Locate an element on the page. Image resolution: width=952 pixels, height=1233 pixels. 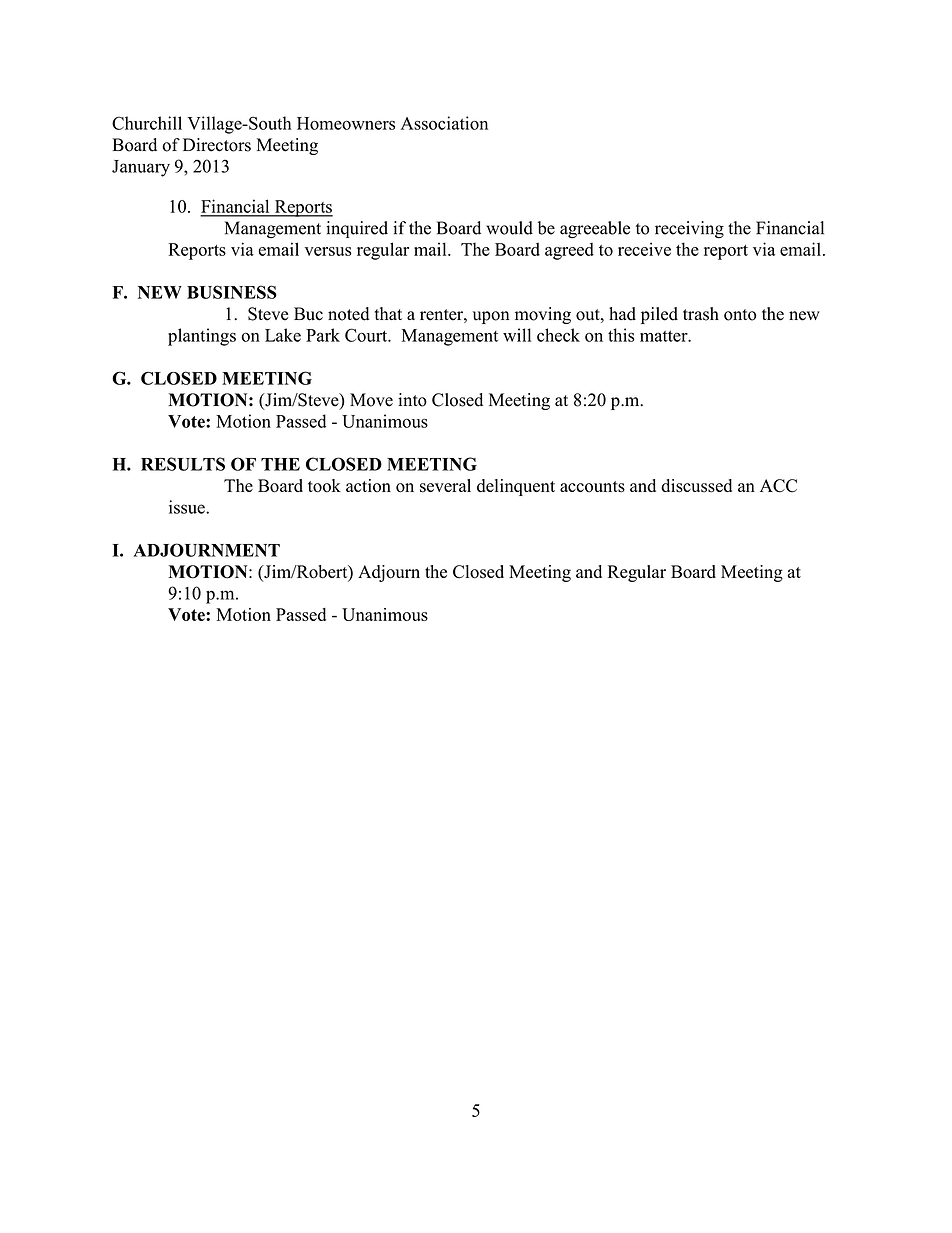
Directors is located at coordinates (217, 145).
